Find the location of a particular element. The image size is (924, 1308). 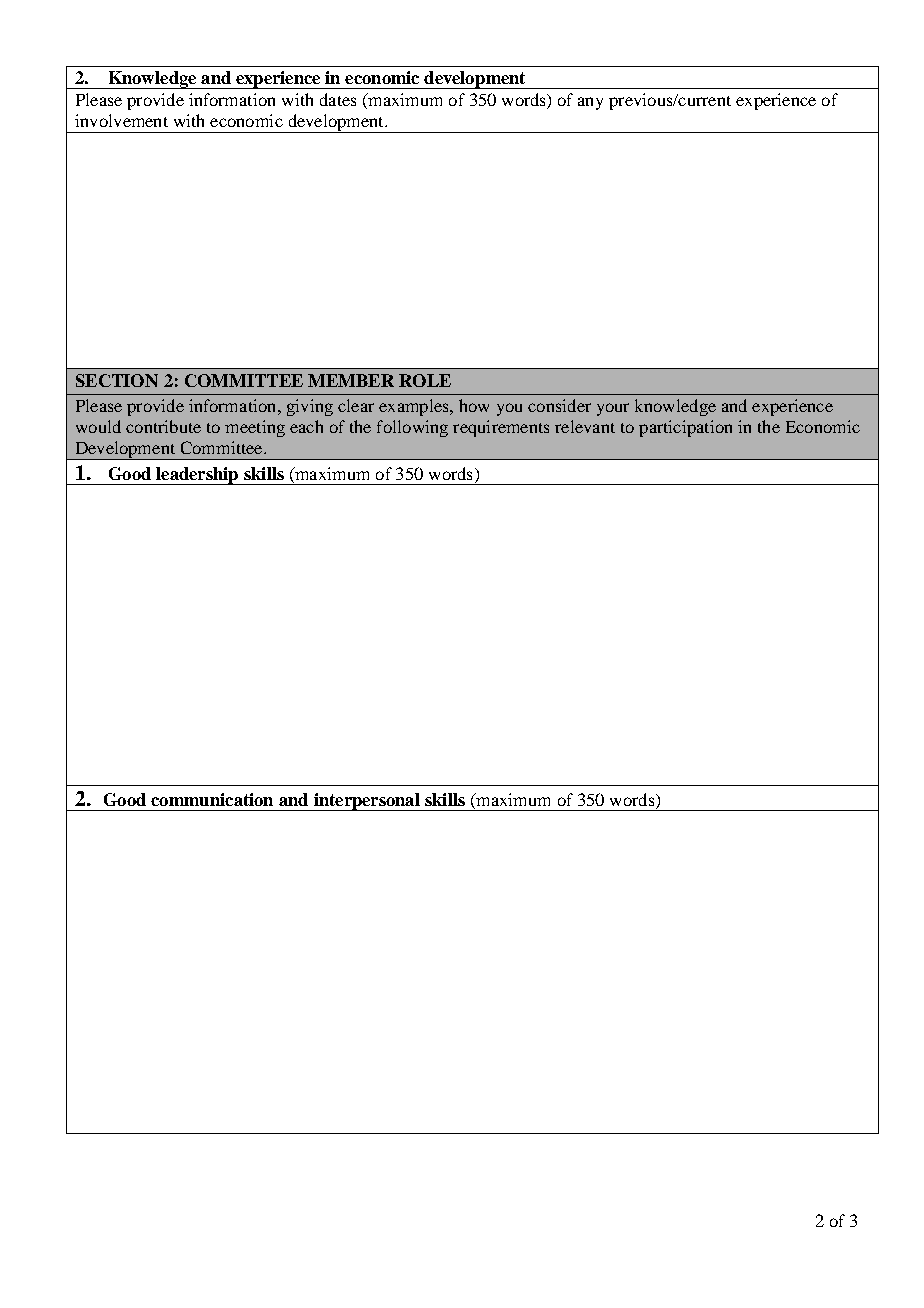

following is located at coordinates (412, 428).
